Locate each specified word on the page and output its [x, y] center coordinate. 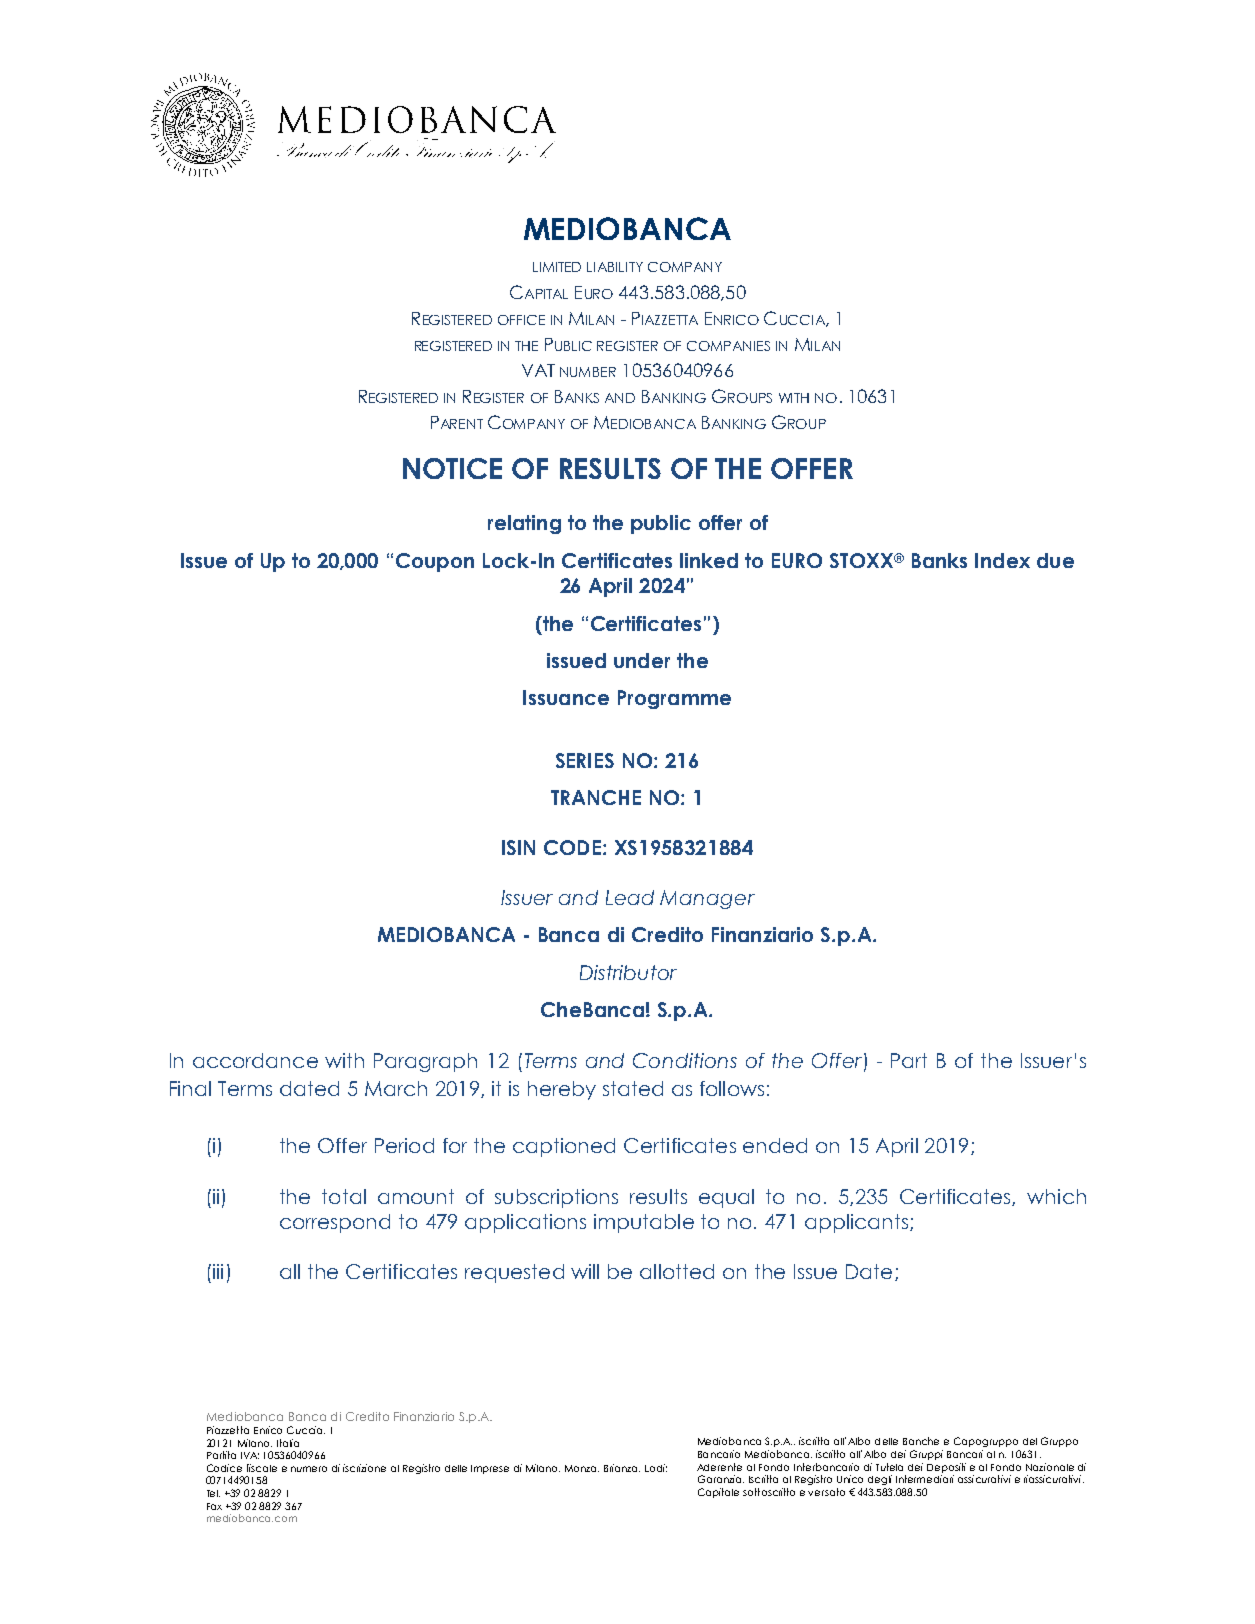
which [1056, 1196]
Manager [707, 899]
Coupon [435, 562]
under [642, 660]
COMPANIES [728, 346]
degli [880, 1480]
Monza [582, 1468]
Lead [630, 897]
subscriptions [556, 1198]
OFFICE [521, 320]
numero [309, 1469]
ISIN [518, 847]
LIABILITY [615, 267]
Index [1002, 560]
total [344, 1196]
